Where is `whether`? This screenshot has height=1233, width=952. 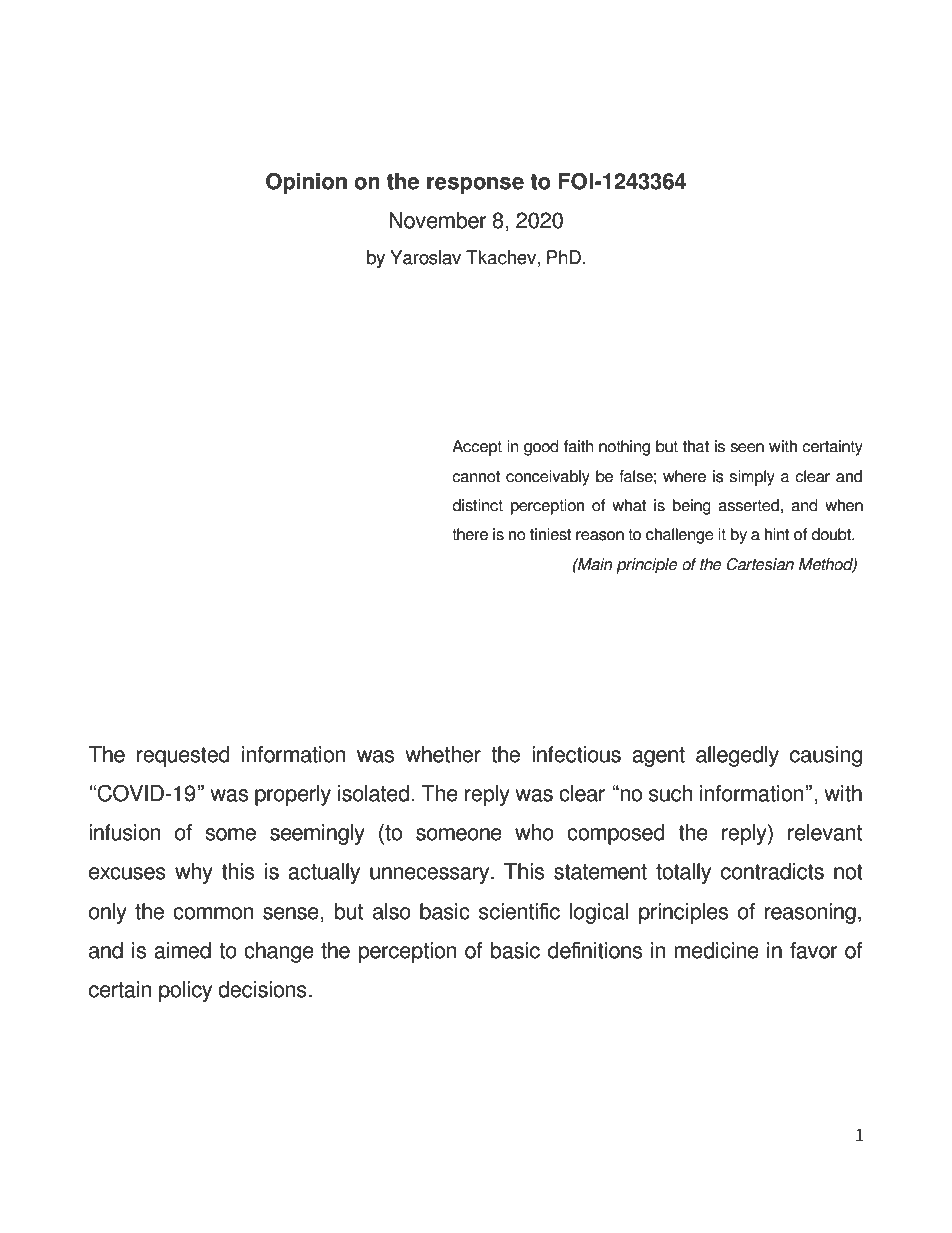
whether is located at coordinates (443, 754).
